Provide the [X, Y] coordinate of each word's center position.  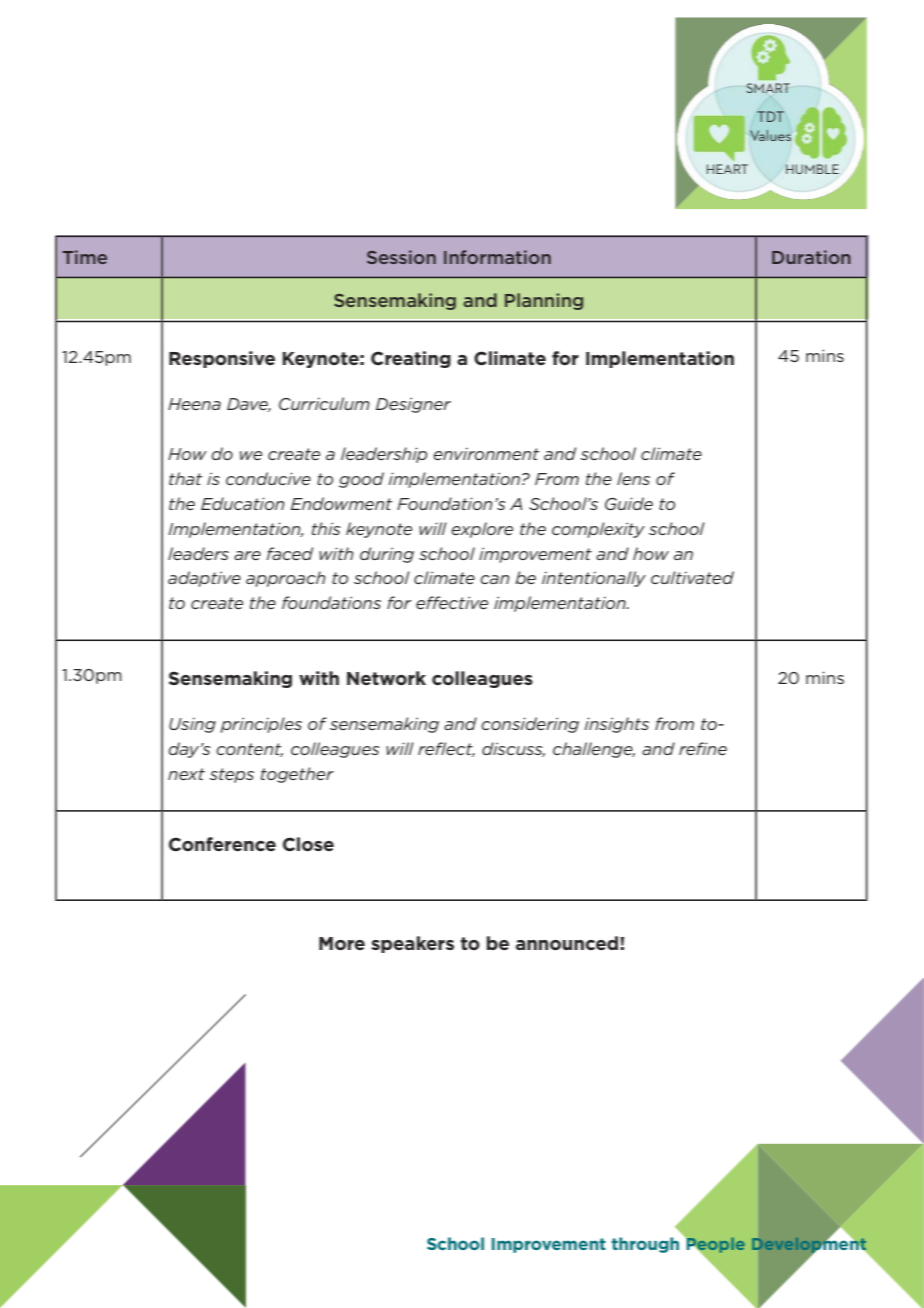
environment [486, 454]
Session [401, 257]
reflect [446, 749]
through [645, 1245]
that [185, 478]
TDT [770, 116]
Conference [222, 844]
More [342, 944]
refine [703, 748]
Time [84, 257]
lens [633, 478]
